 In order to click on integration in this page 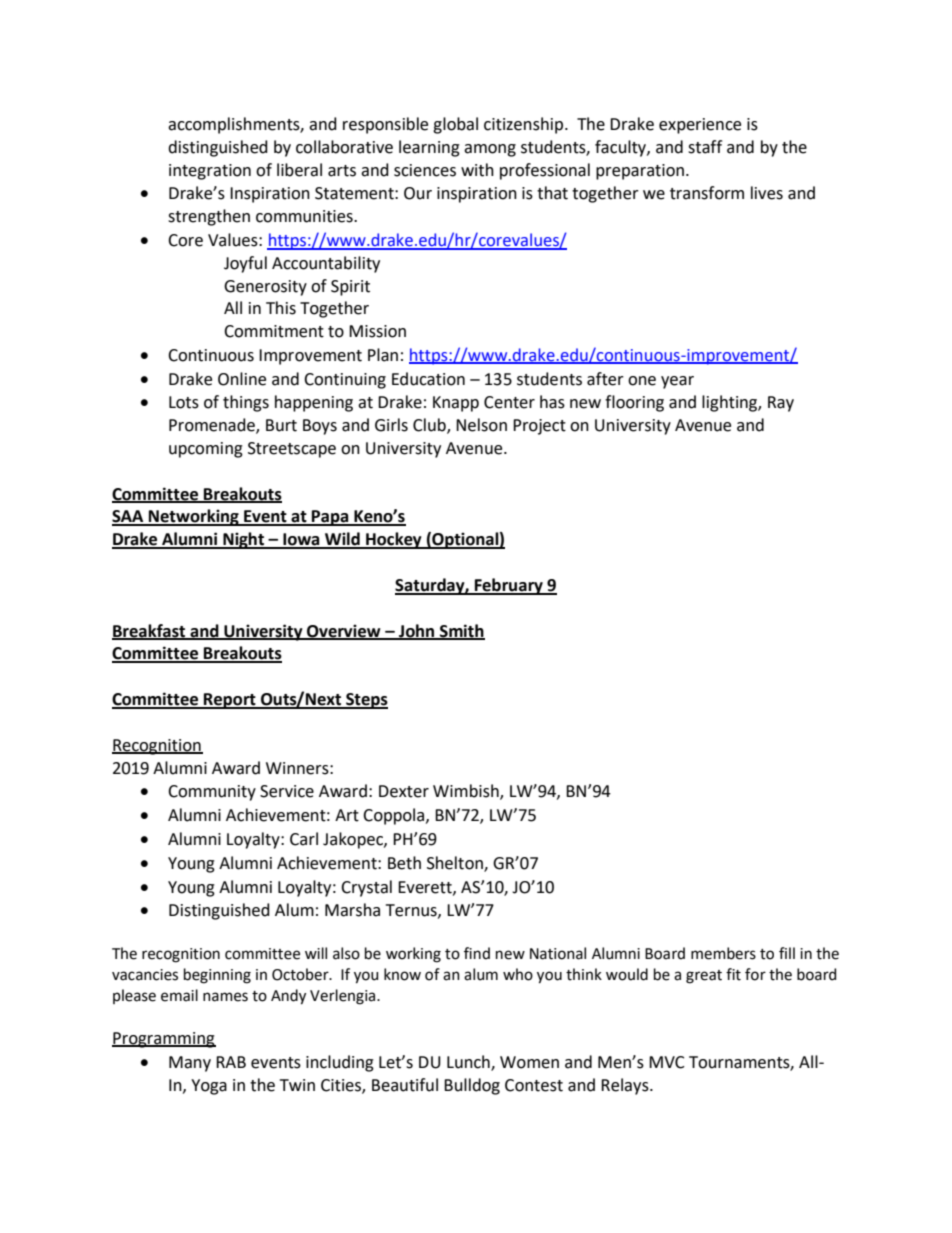, I will do `click(210, 172)`.
